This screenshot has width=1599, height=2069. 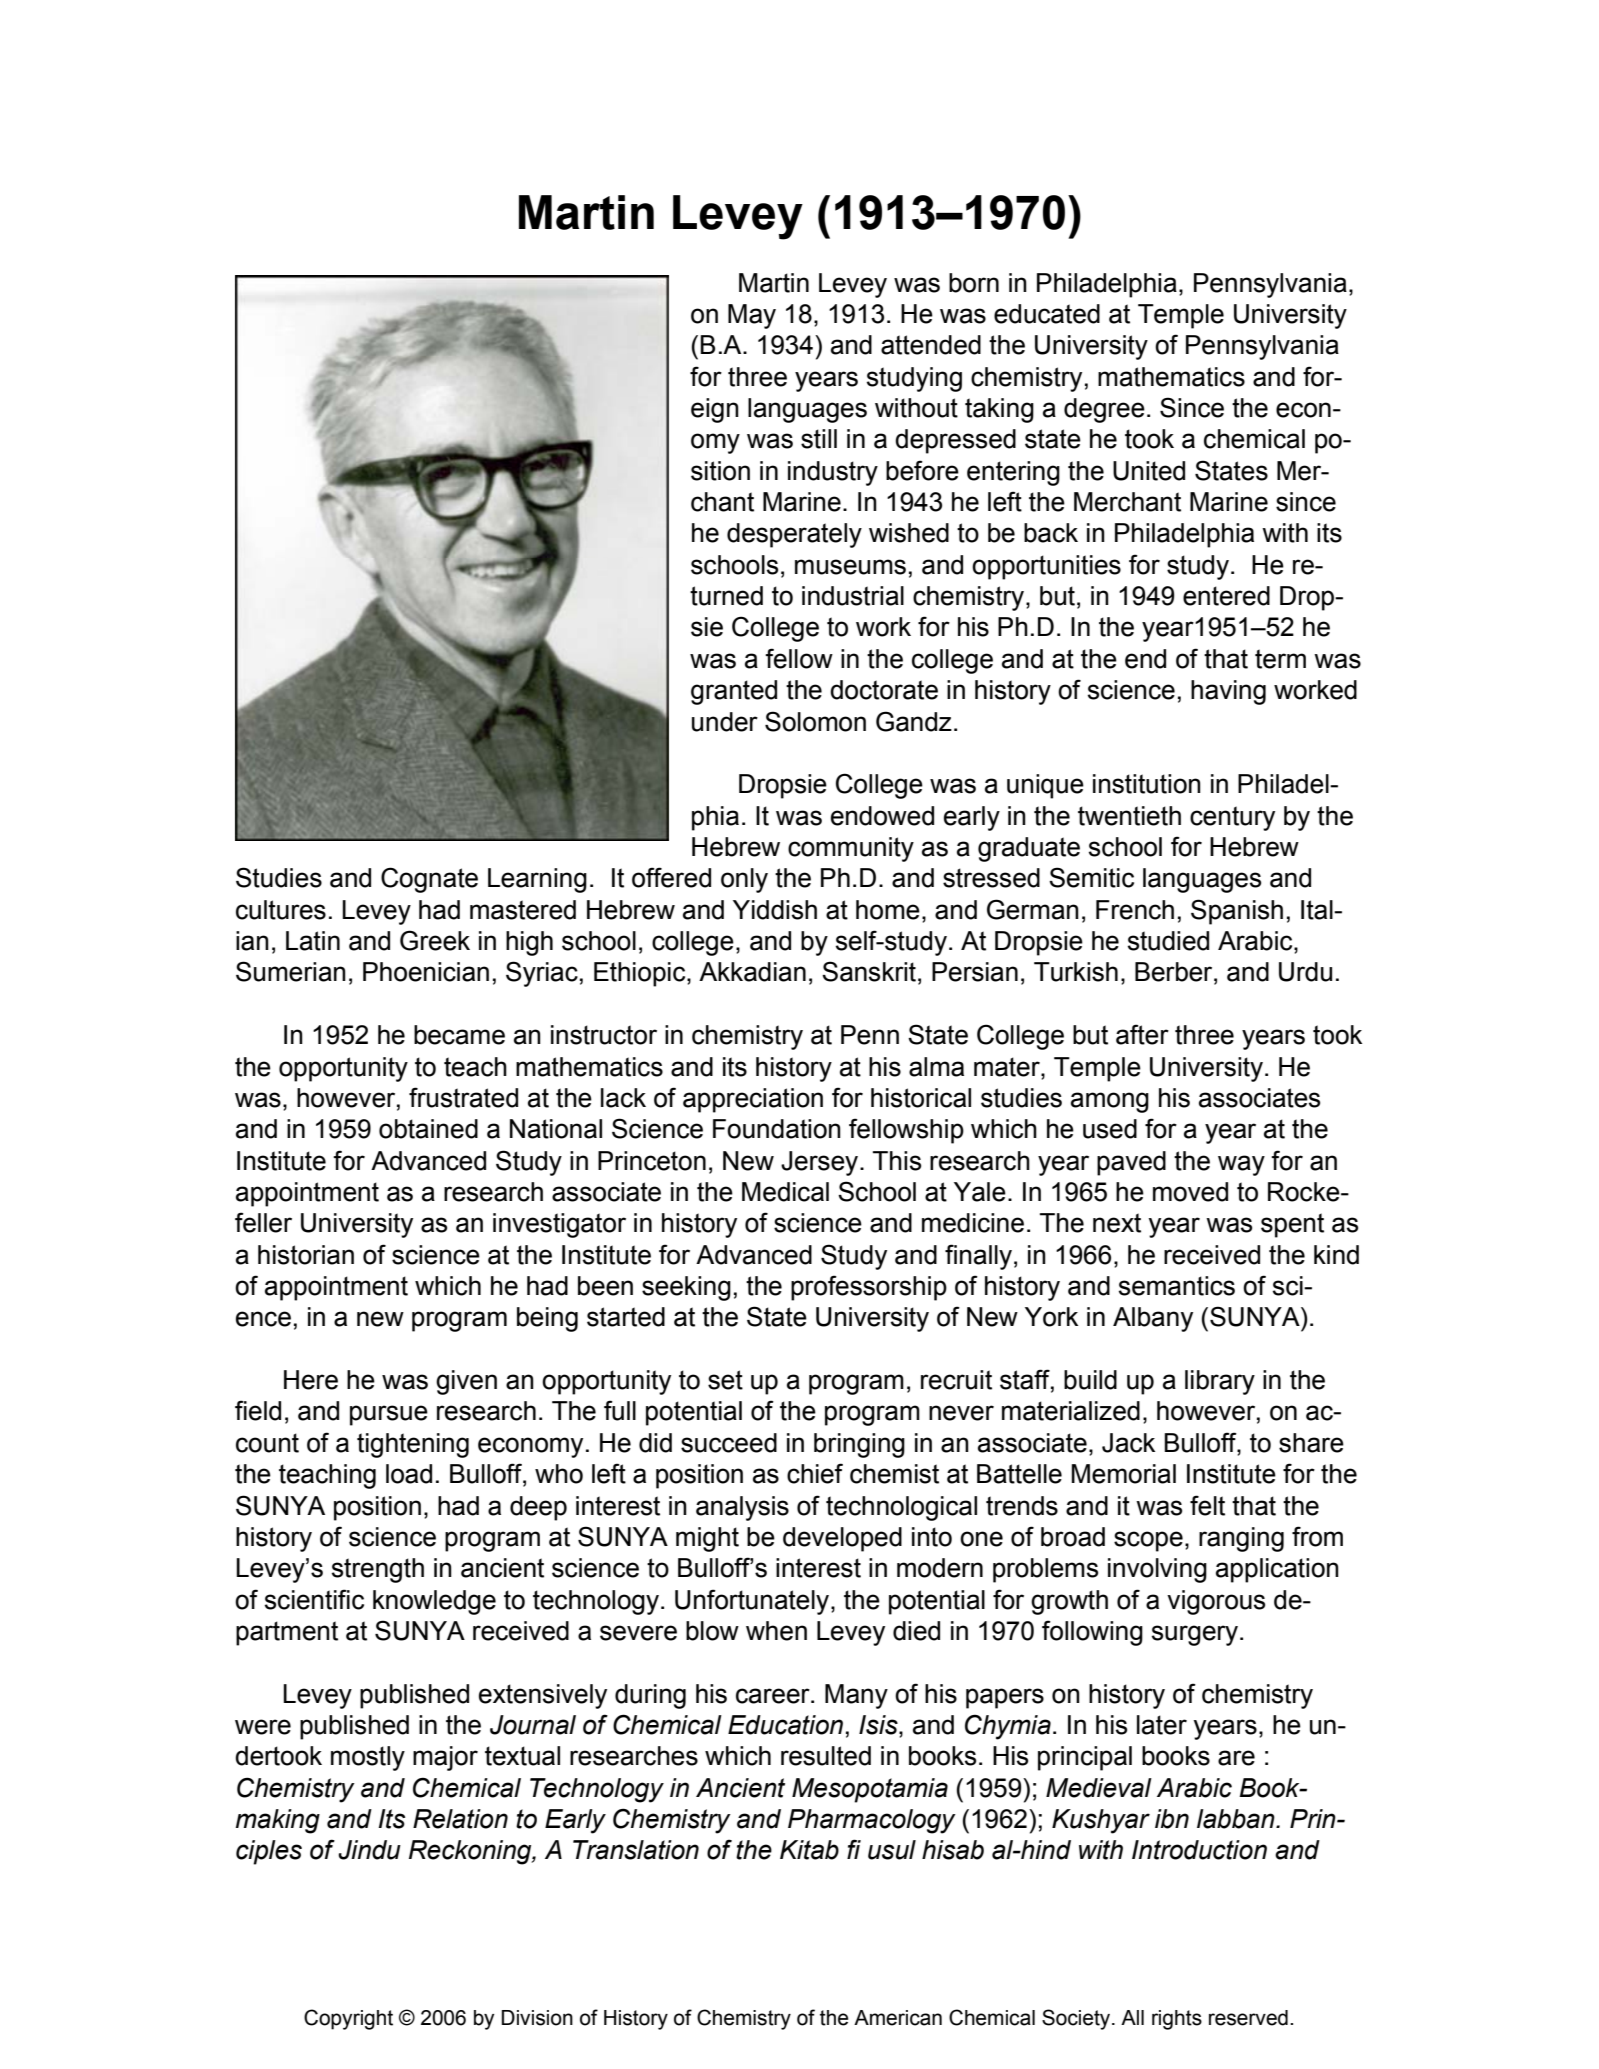 What do you see at coordinates (348, 2019) in the screenshot?
I see `Copyright` at bounding box center [348, 2019].
